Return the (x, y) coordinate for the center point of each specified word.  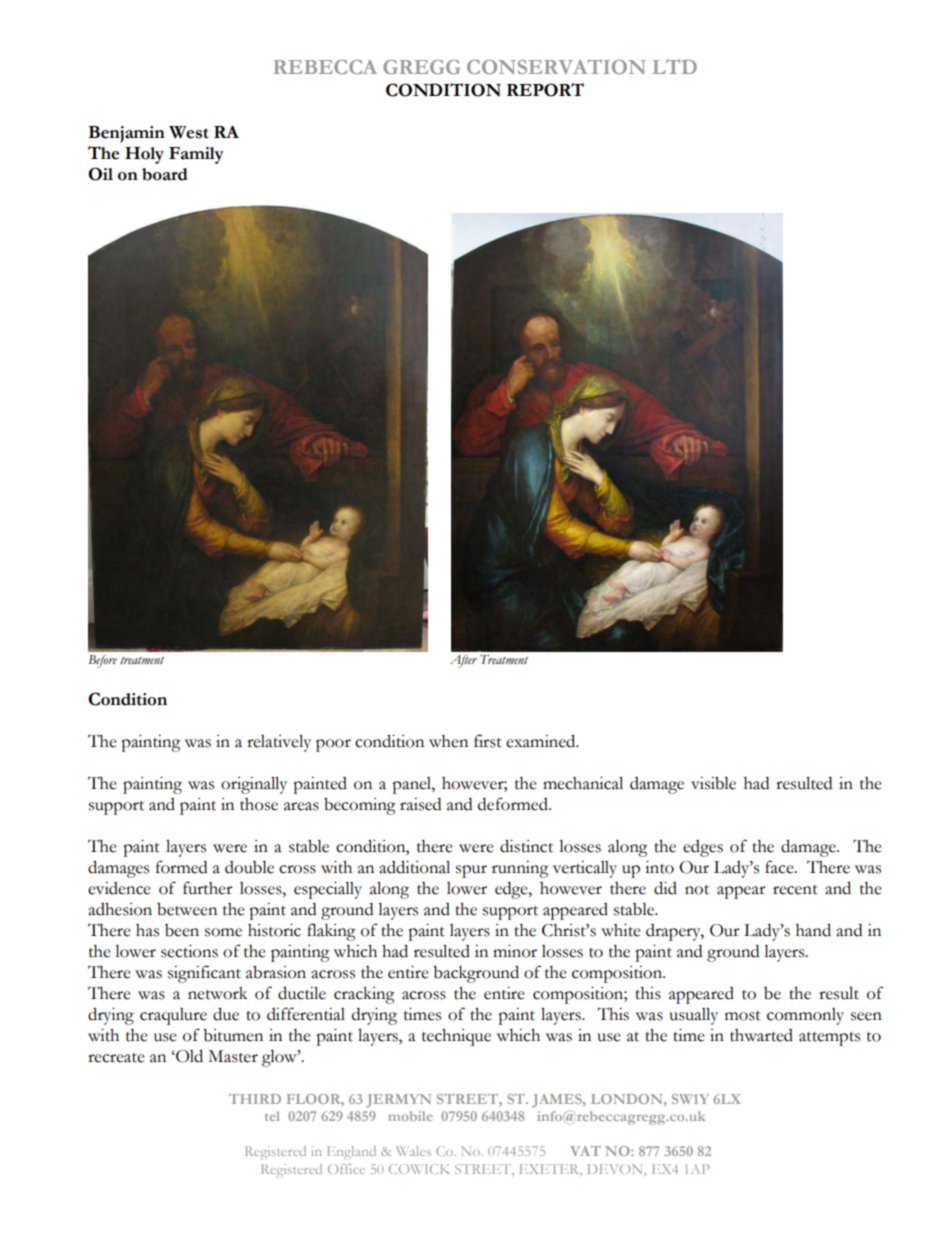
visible (713, 783)
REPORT (545, 90)
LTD (674, 66)
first (488, 741)
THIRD (255, 1099)
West (188, 132)
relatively (279, 743)
